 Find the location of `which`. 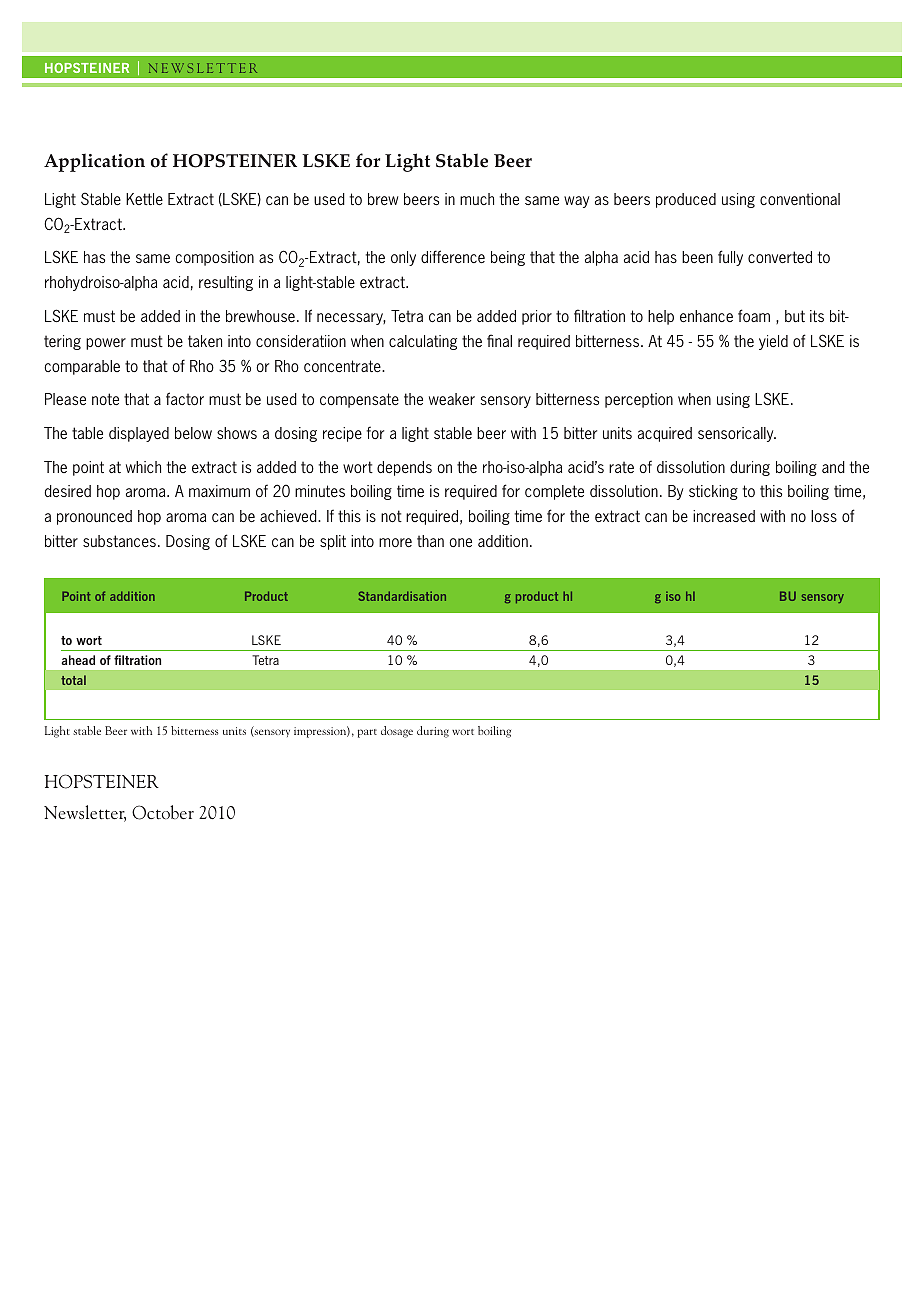

which is located at coordinates (143, 467).
